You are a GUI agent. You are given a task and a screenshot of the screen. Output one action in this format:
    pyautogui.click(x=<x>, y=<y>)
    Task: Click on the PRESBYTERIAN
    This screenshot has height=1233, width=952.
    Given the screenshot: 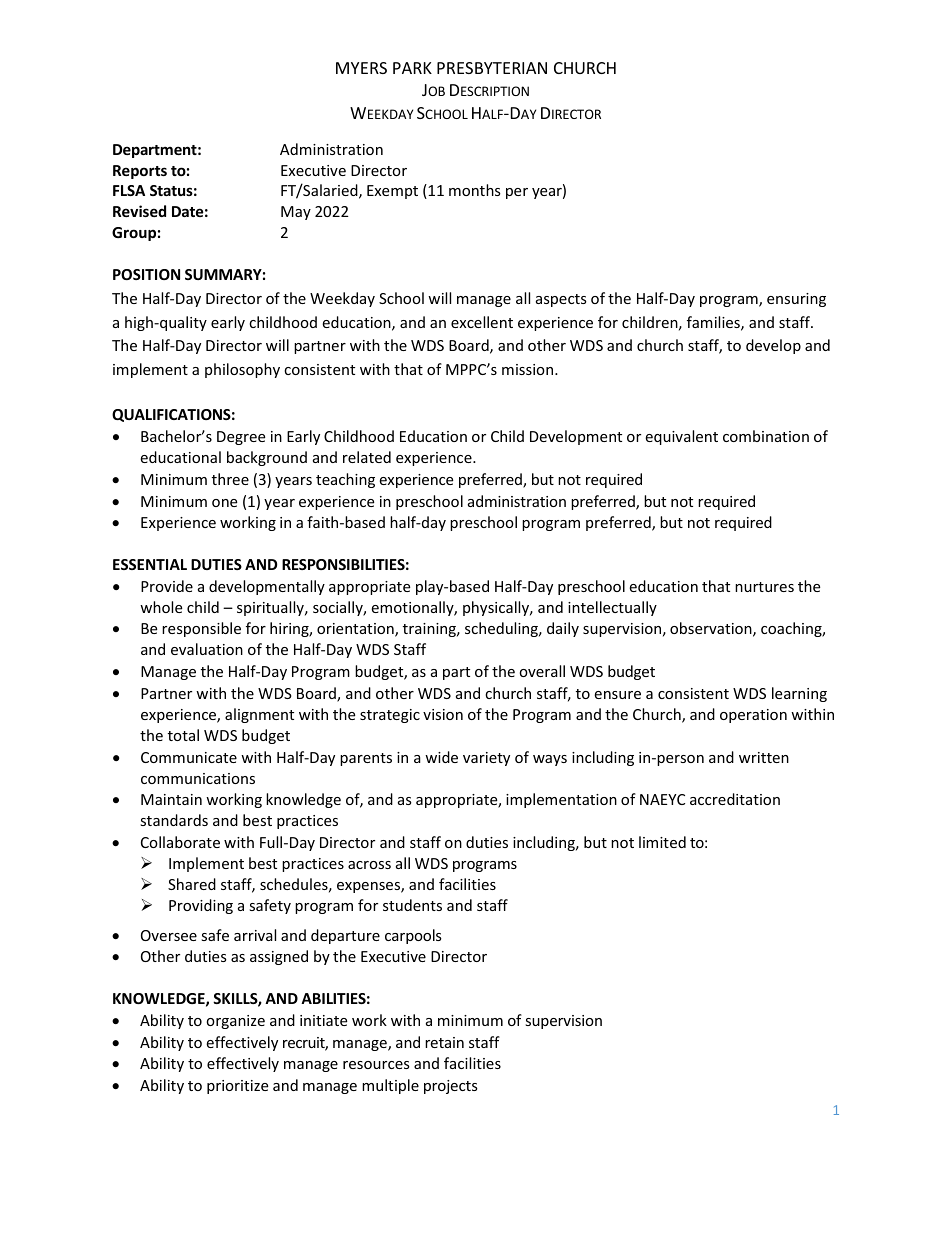 What is the action you would take?
    pyautogui.click(x=492, y=68)
